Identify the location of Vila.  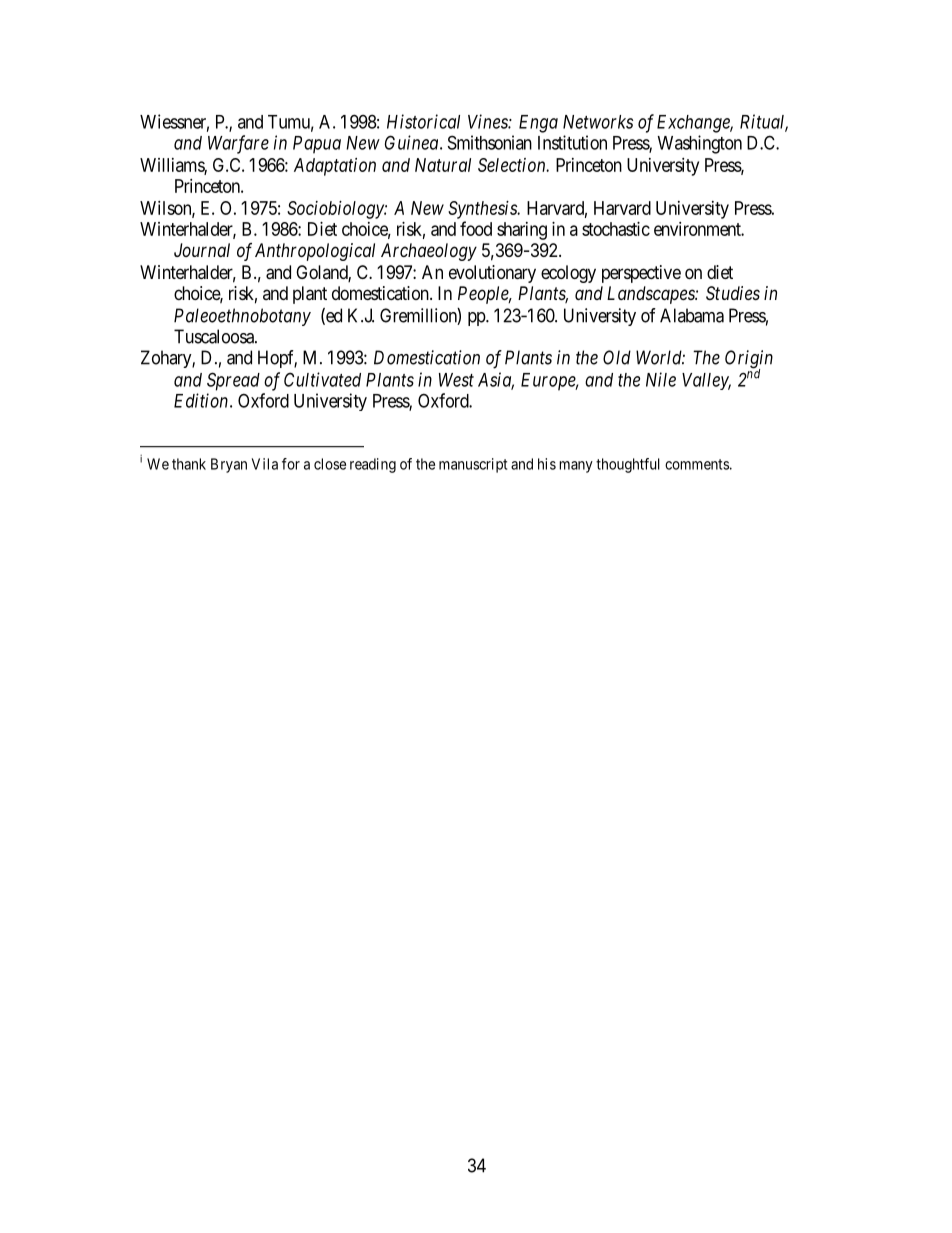
(265, 464).
